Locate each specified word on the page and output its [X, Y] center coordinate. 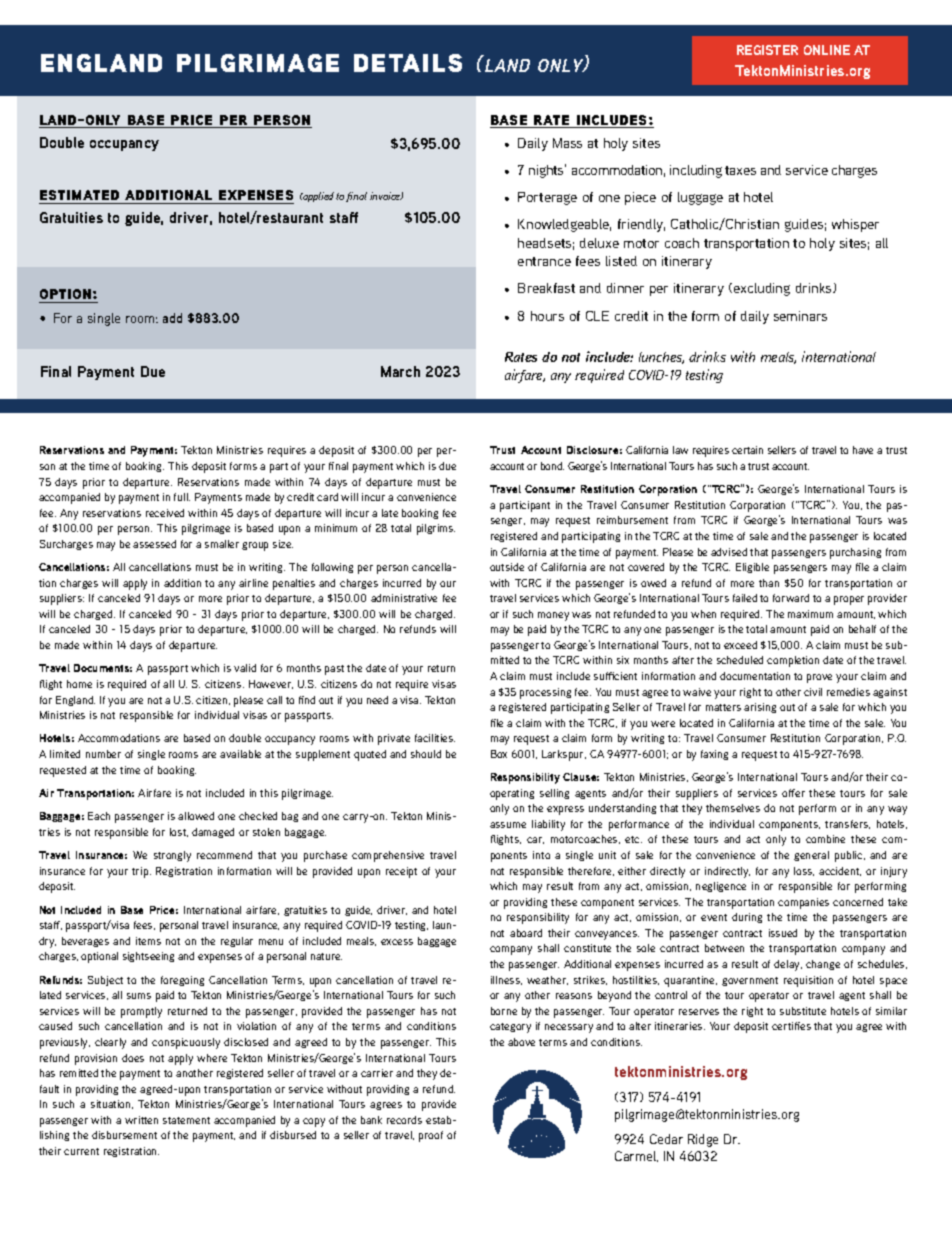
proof [431, 1136]
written [141, 1120]
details [408, 63]
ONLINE [827, 50]
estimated [79, 195]
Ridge [703, 1140]
